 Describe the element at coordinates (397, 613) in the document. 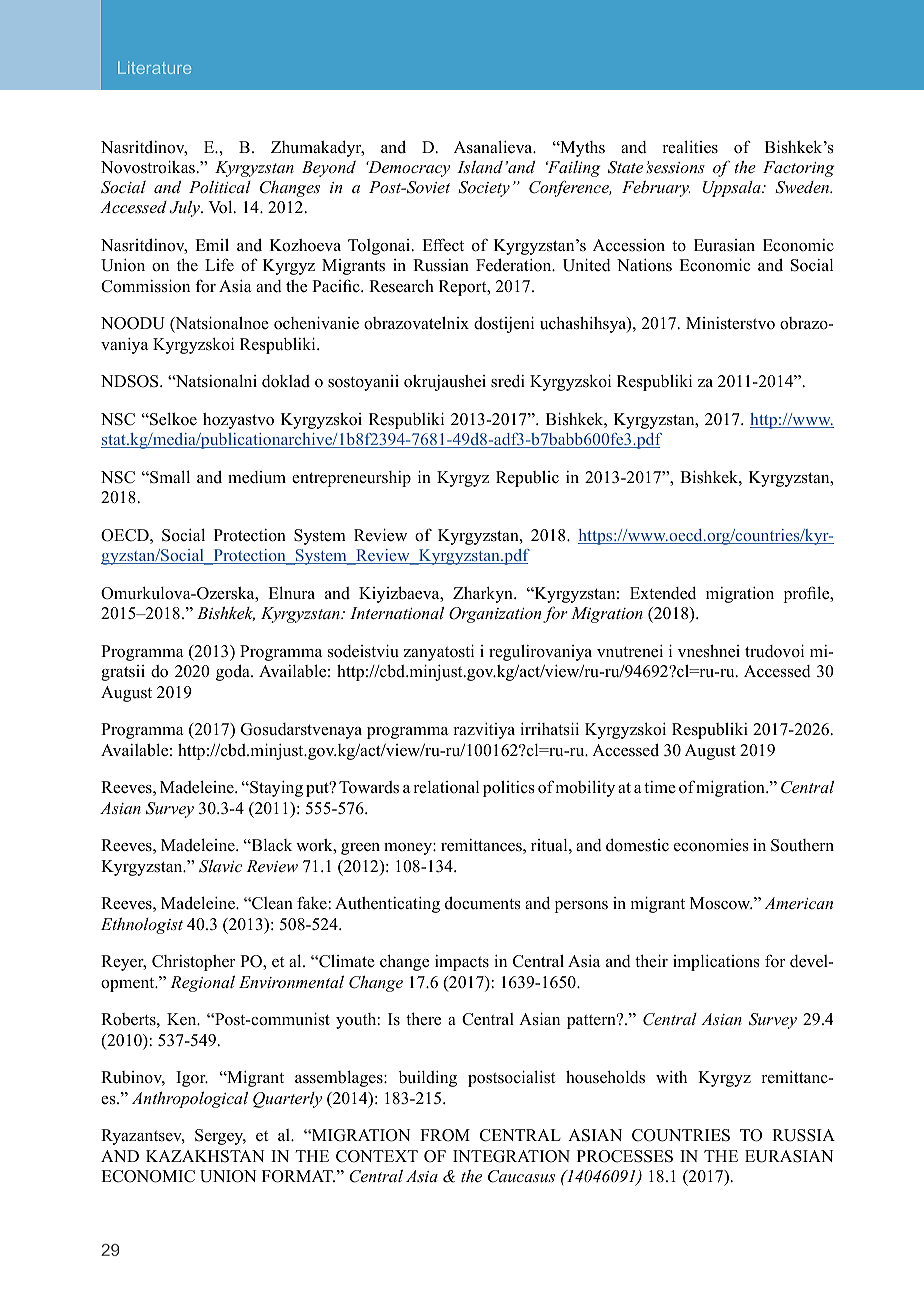

I see `International` at that location.
